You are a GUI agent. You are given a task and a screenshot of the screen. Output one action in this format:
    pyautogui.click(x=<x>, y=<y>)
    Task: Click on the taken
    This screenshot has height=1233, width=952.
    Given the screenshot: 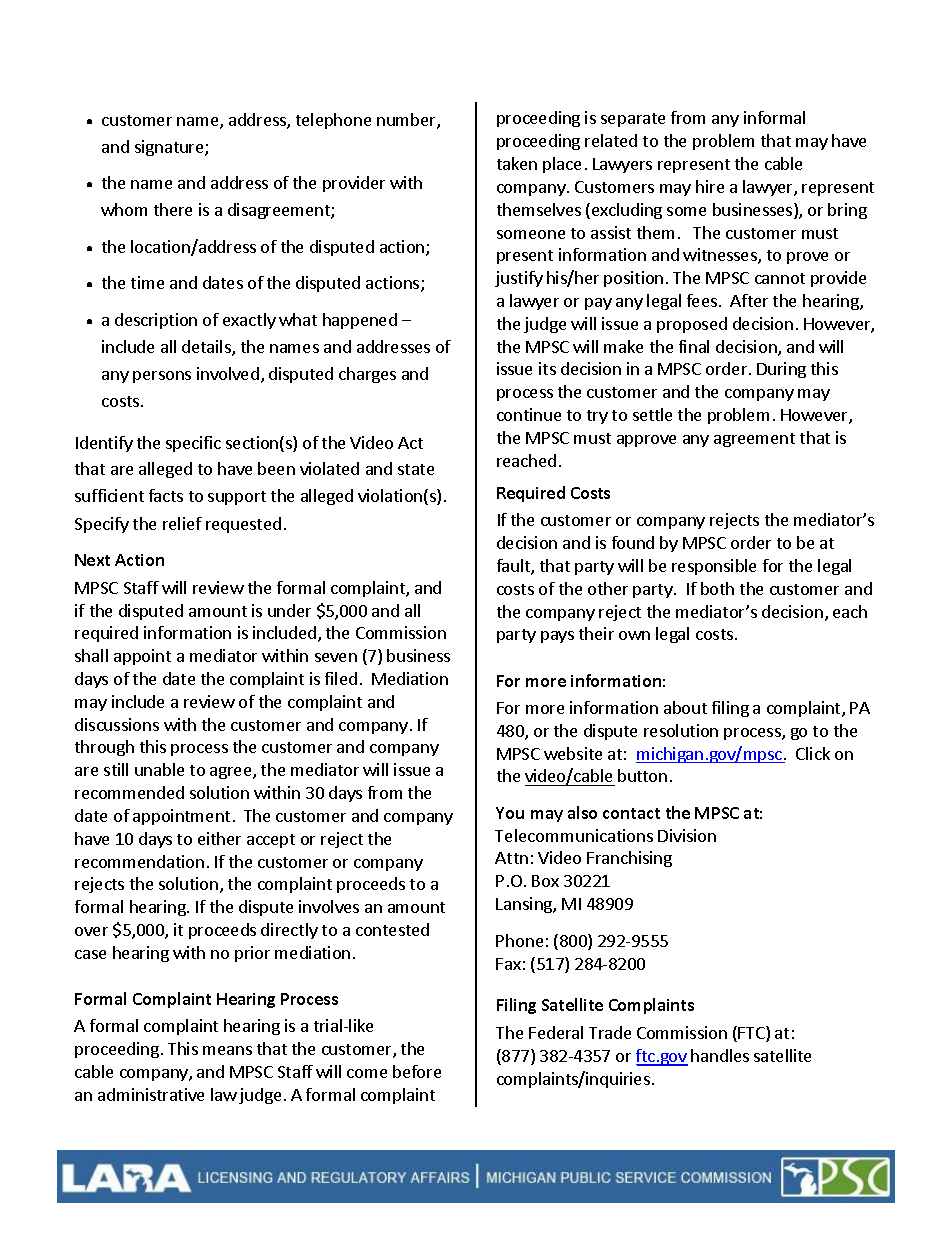 What is the action you would take?
    pyautogui.click(x=517, y=163)
